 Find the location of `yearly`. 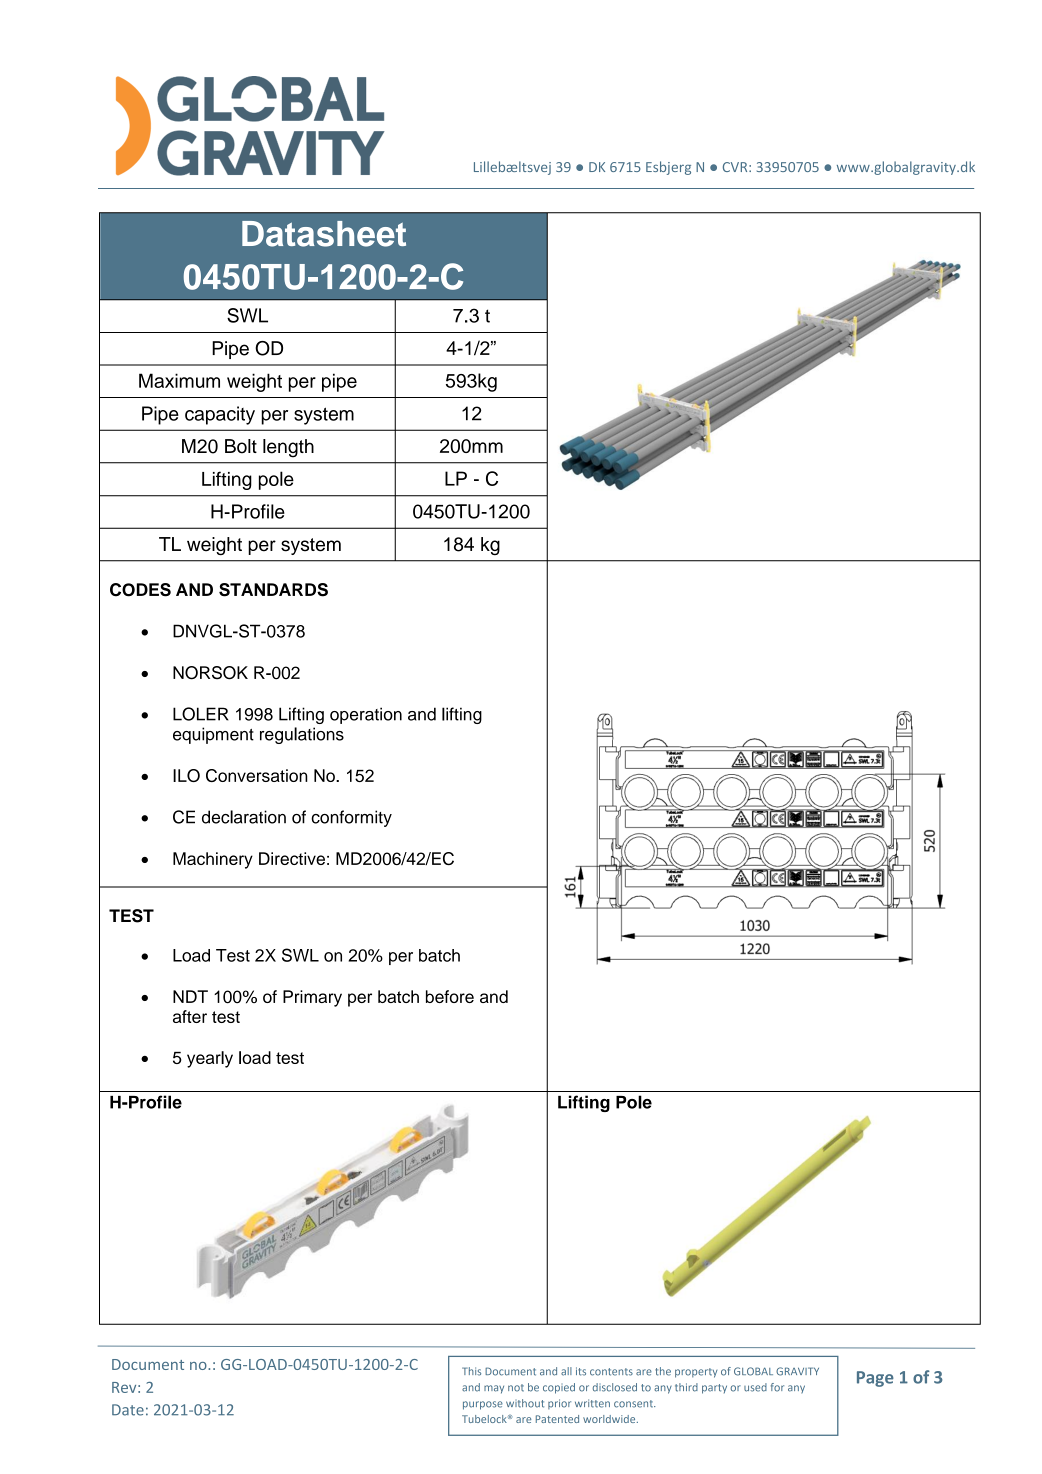

yearly is located at coordinates (210, 1059).
